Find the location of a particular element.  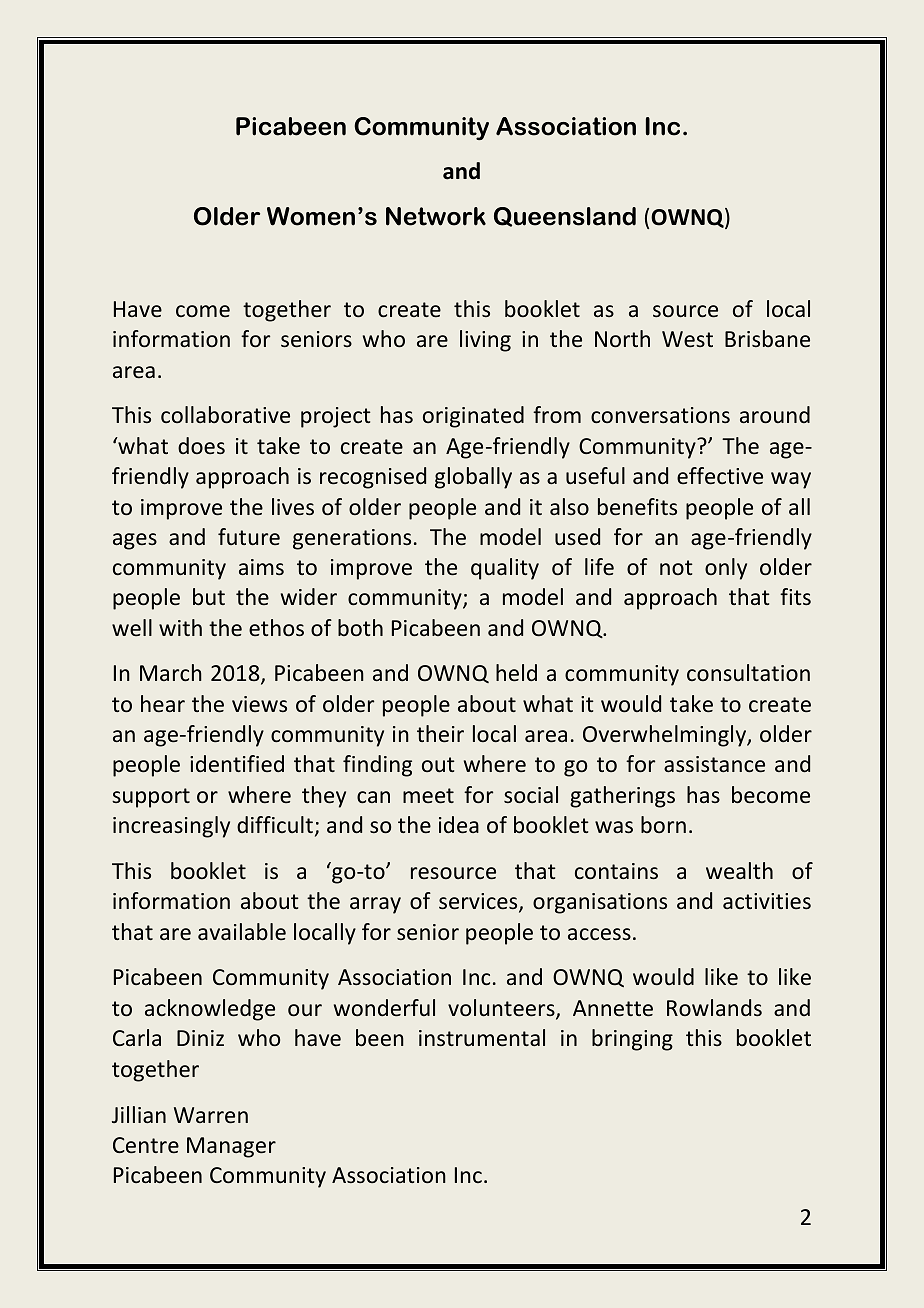

Queensland is located at coordinates (565, 217).
